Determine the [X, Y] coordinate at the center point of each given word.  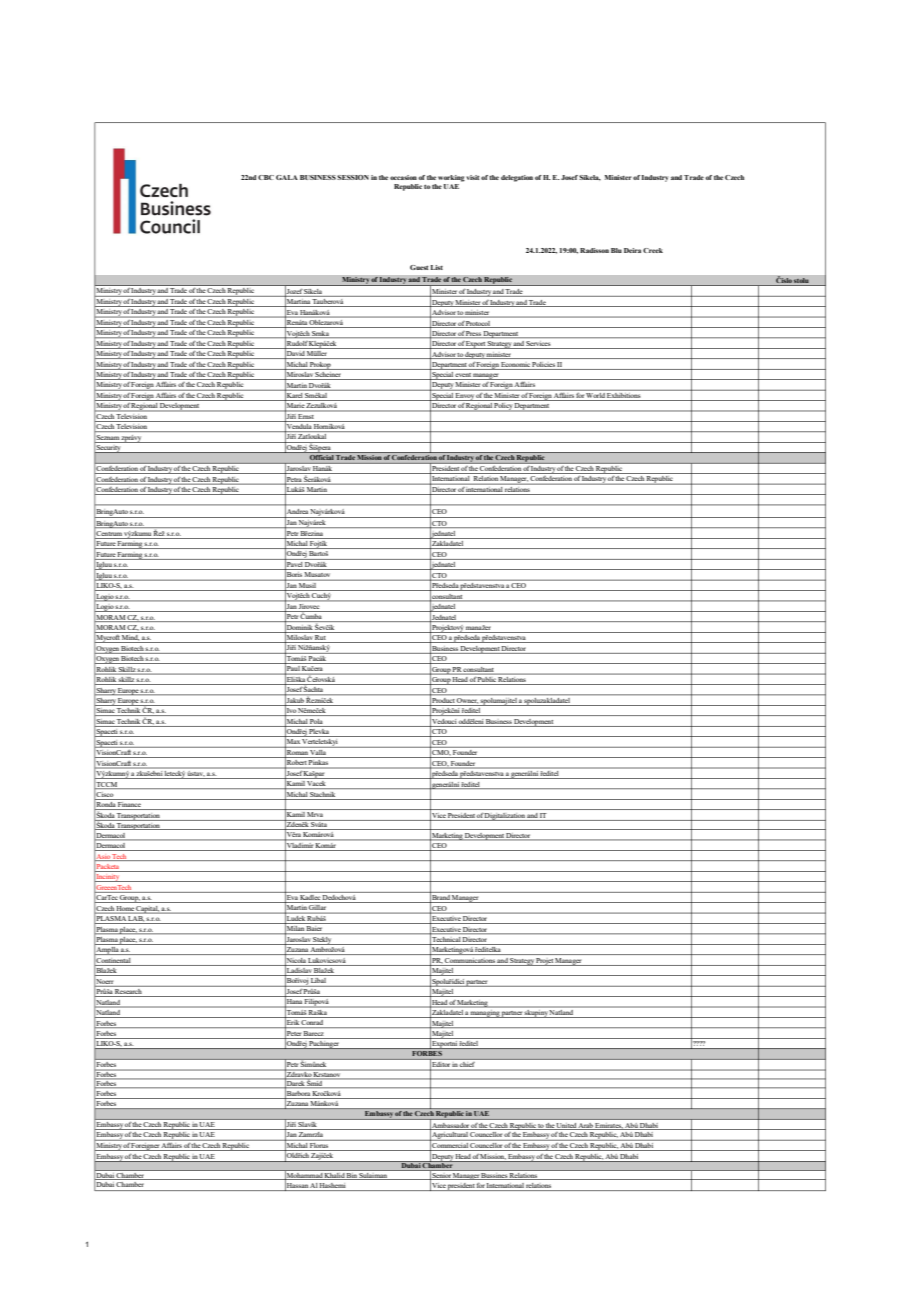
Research [128, 993]
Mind [130, 639]
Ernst [305, 416]
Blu [616, 250]
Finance [129, 806]
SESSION [353, 177]
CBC [266, 177]
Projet [545, 962]
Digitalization [505, 817]
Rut [321, 639]
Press [474, 334]
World [596, 394]
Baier [315, 930]
